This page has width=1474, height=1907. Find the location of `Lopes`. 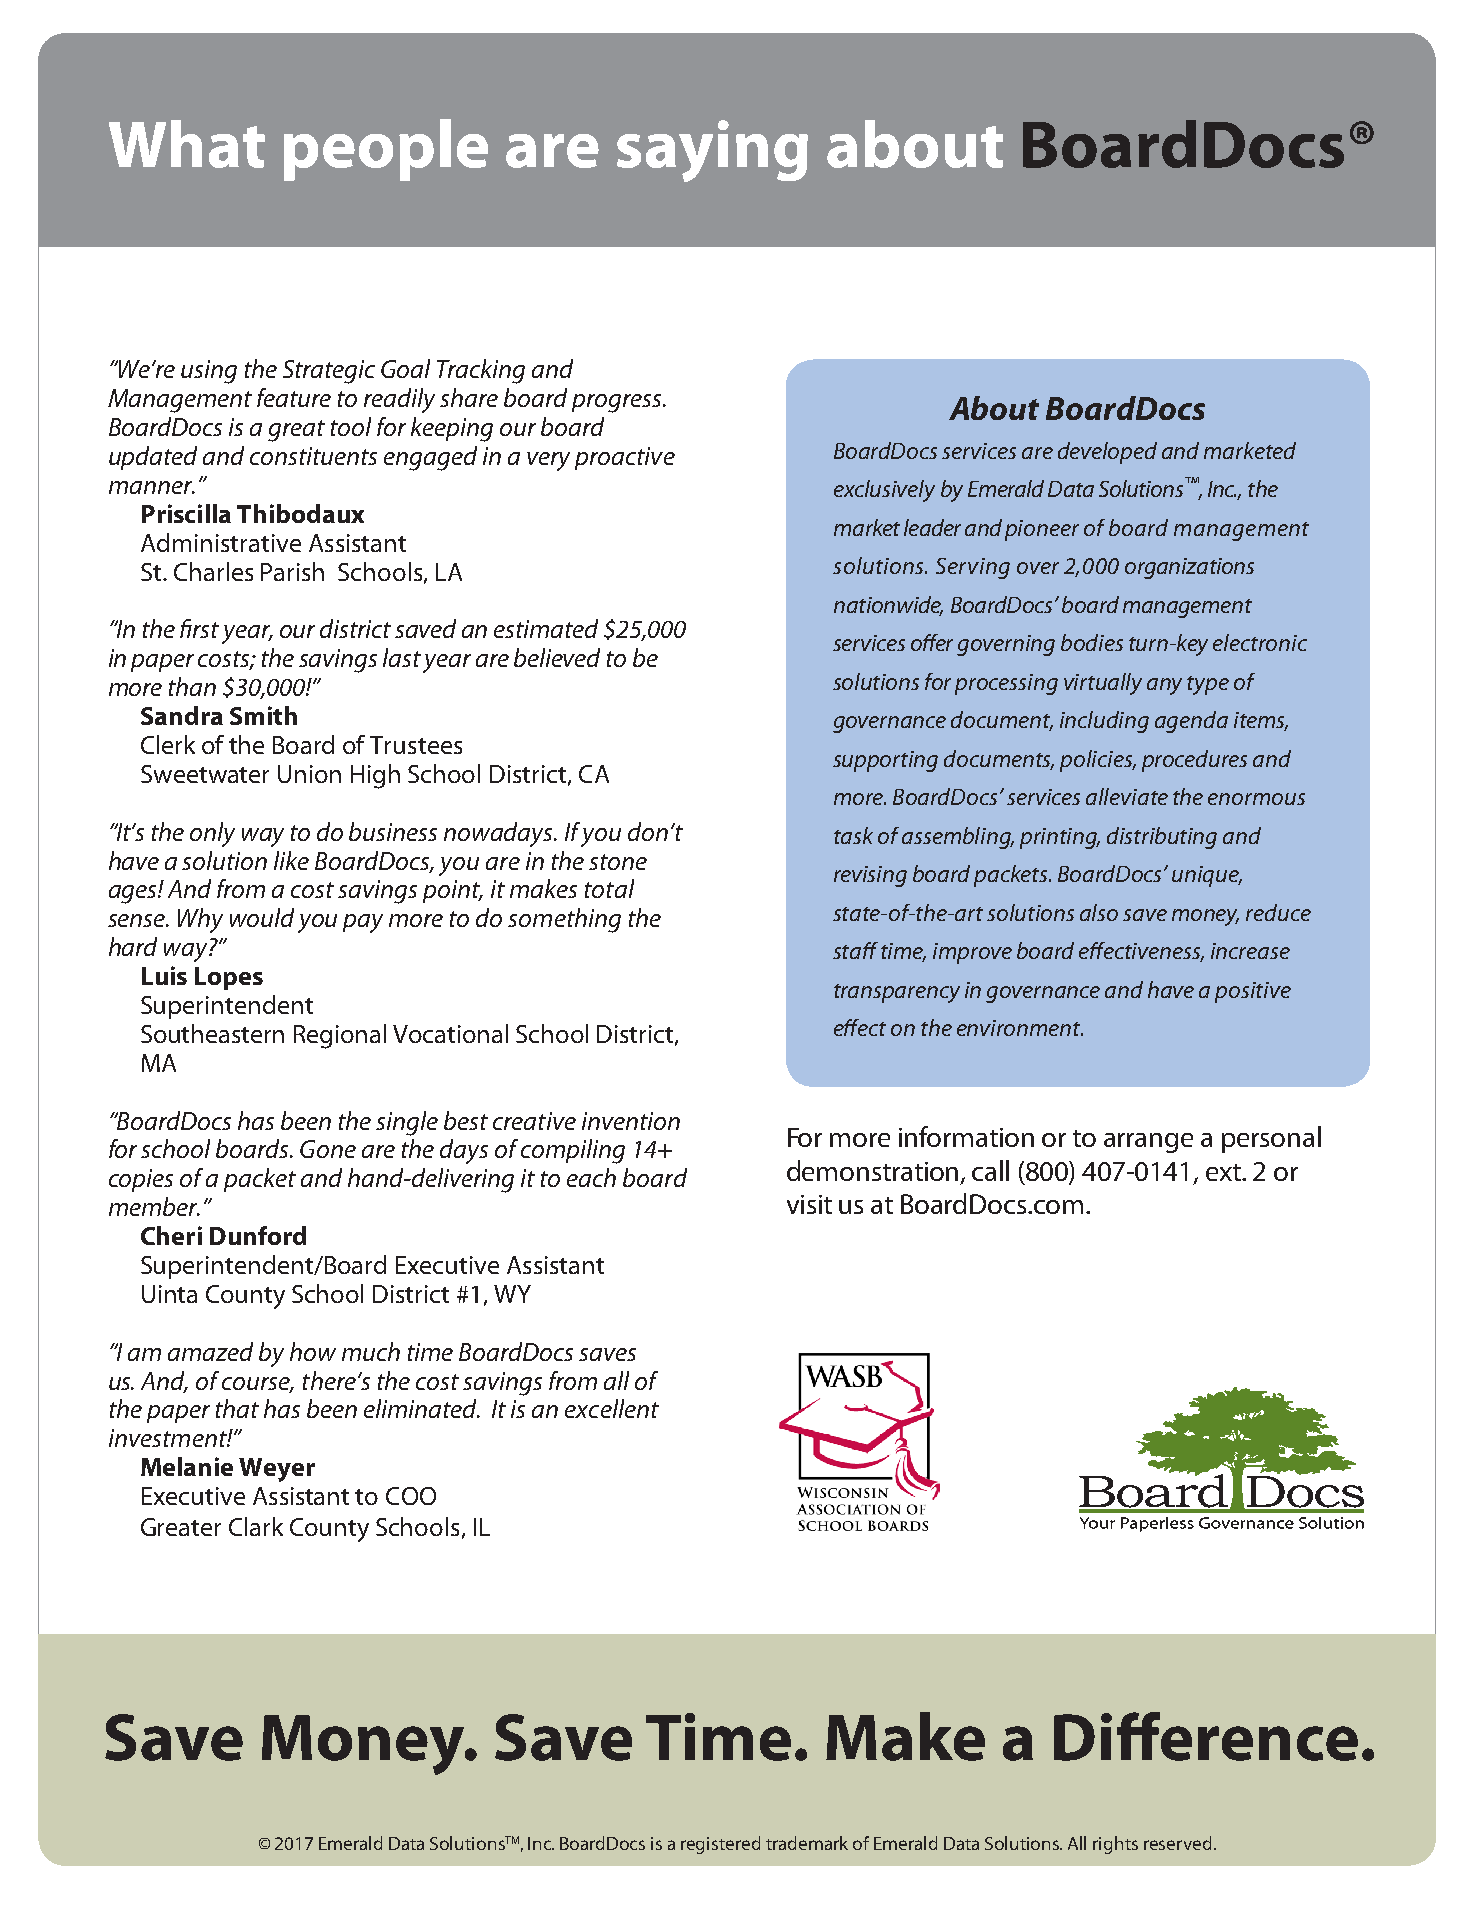

Lopes is located at coordinates (229, 978).
